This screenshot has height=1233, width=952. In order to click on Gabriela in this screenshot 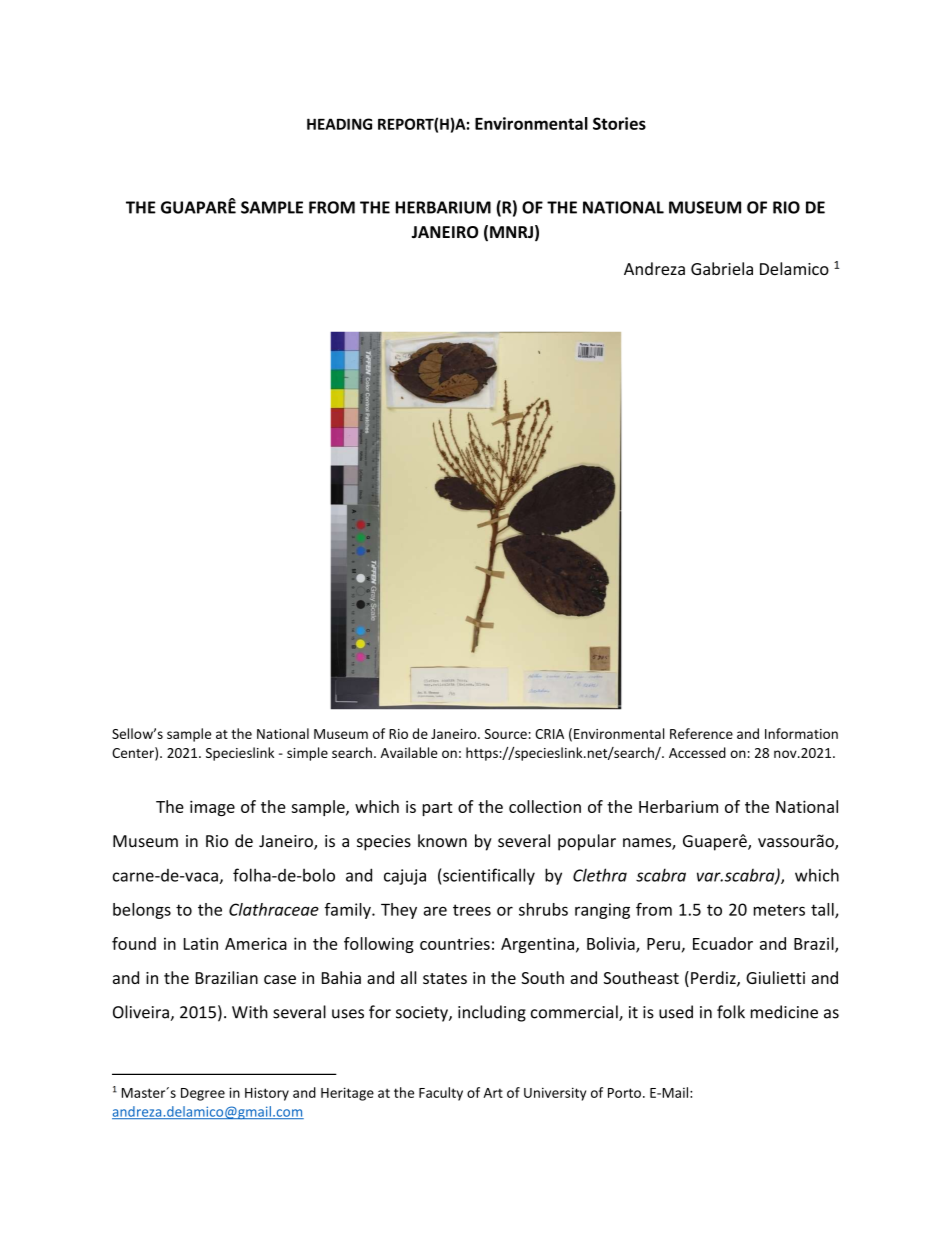, I will do `click(722, 268)`.
